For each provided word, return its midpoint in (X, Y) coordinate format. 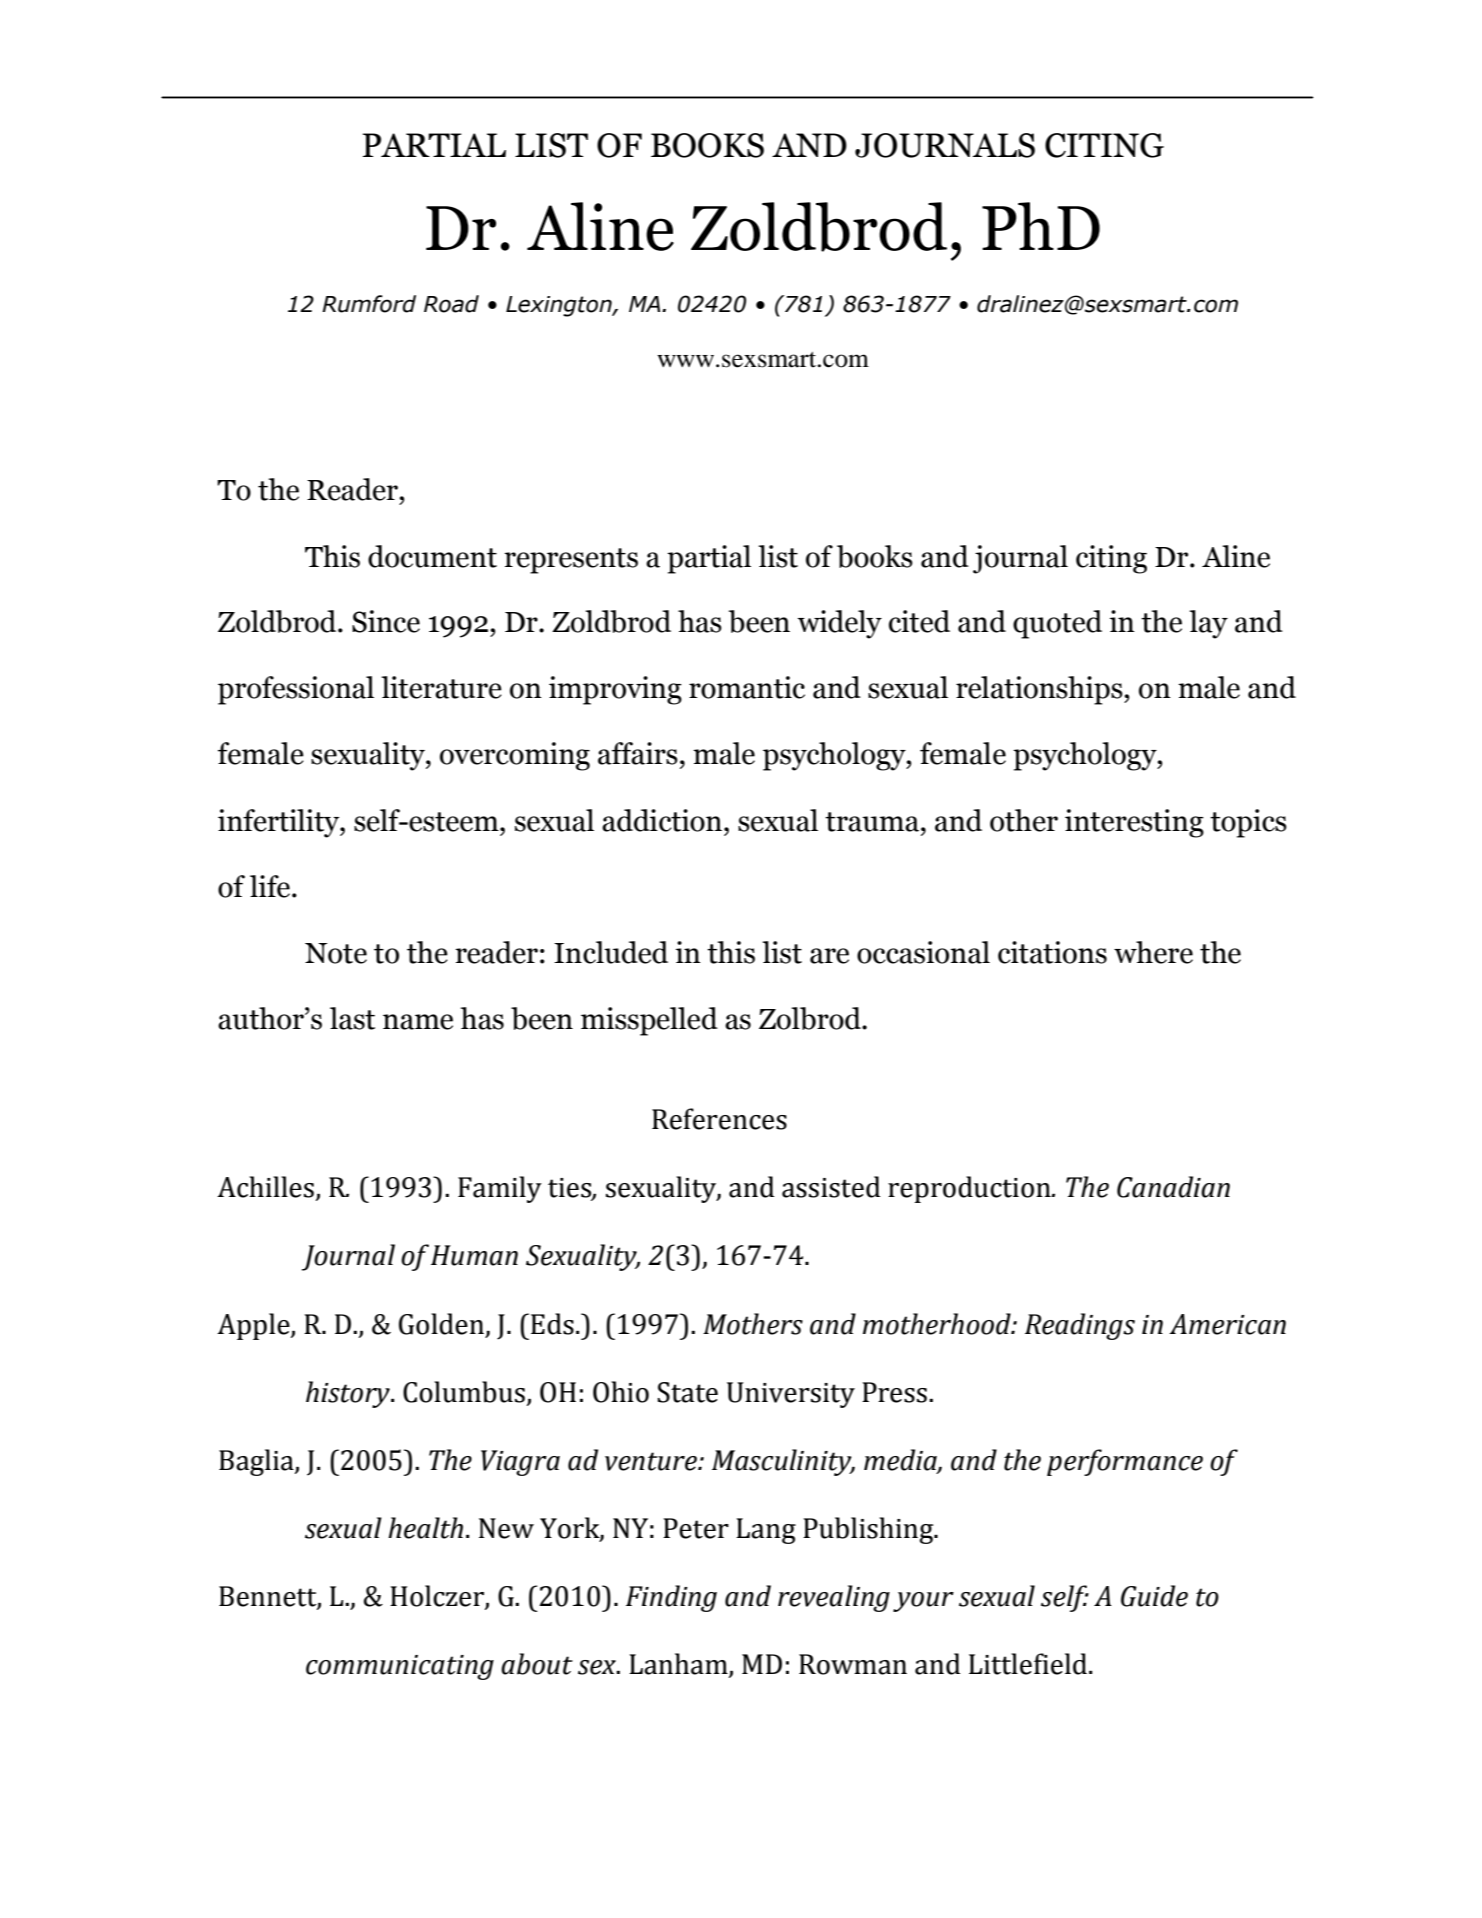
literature (441, 687)
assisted (831, 1187)
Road (451, 304)
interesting (1134, 823)
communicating (400, 1667)
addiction (663, 820)
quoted (1057, 624)
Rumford (369, 304)
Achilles (265, 1187)
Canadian (1173, 1187)
